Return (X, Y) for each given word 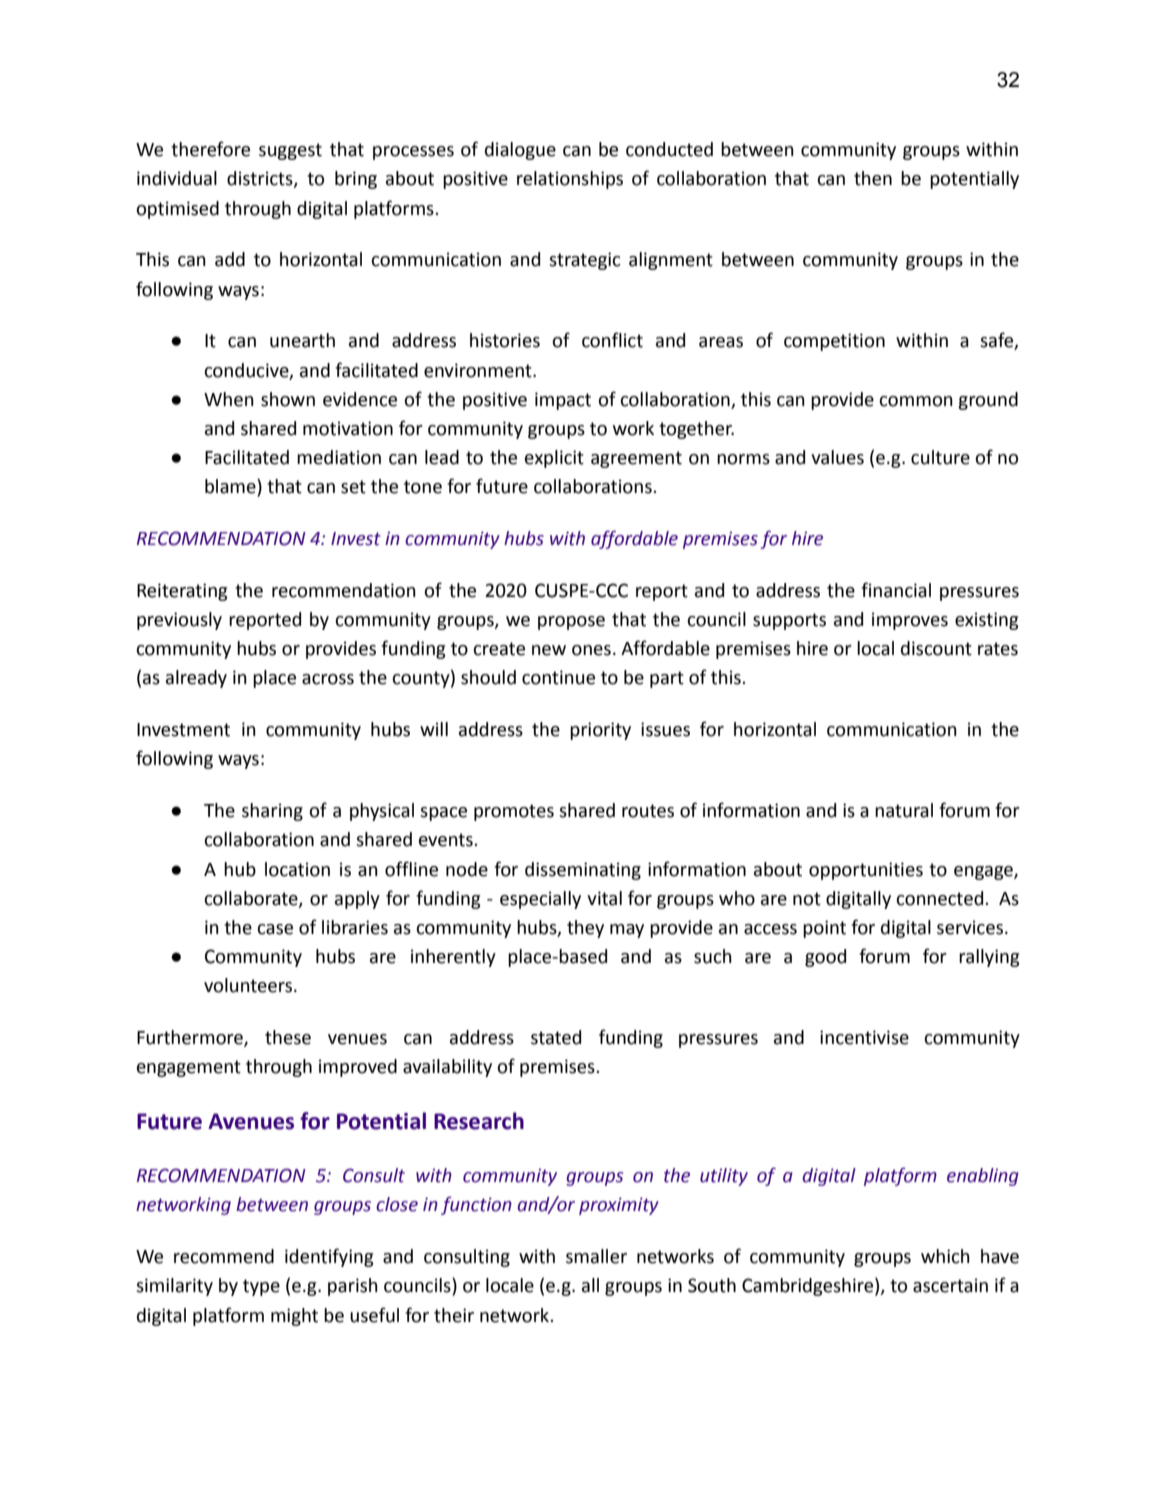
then (873, 178)
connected (941, 898)
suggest (290, 151)
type (261, 1287)
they (585, 929)
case (275, 929)
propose (571, 623)
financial (896, 590)
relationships (570, 180)
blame (231, 487)
